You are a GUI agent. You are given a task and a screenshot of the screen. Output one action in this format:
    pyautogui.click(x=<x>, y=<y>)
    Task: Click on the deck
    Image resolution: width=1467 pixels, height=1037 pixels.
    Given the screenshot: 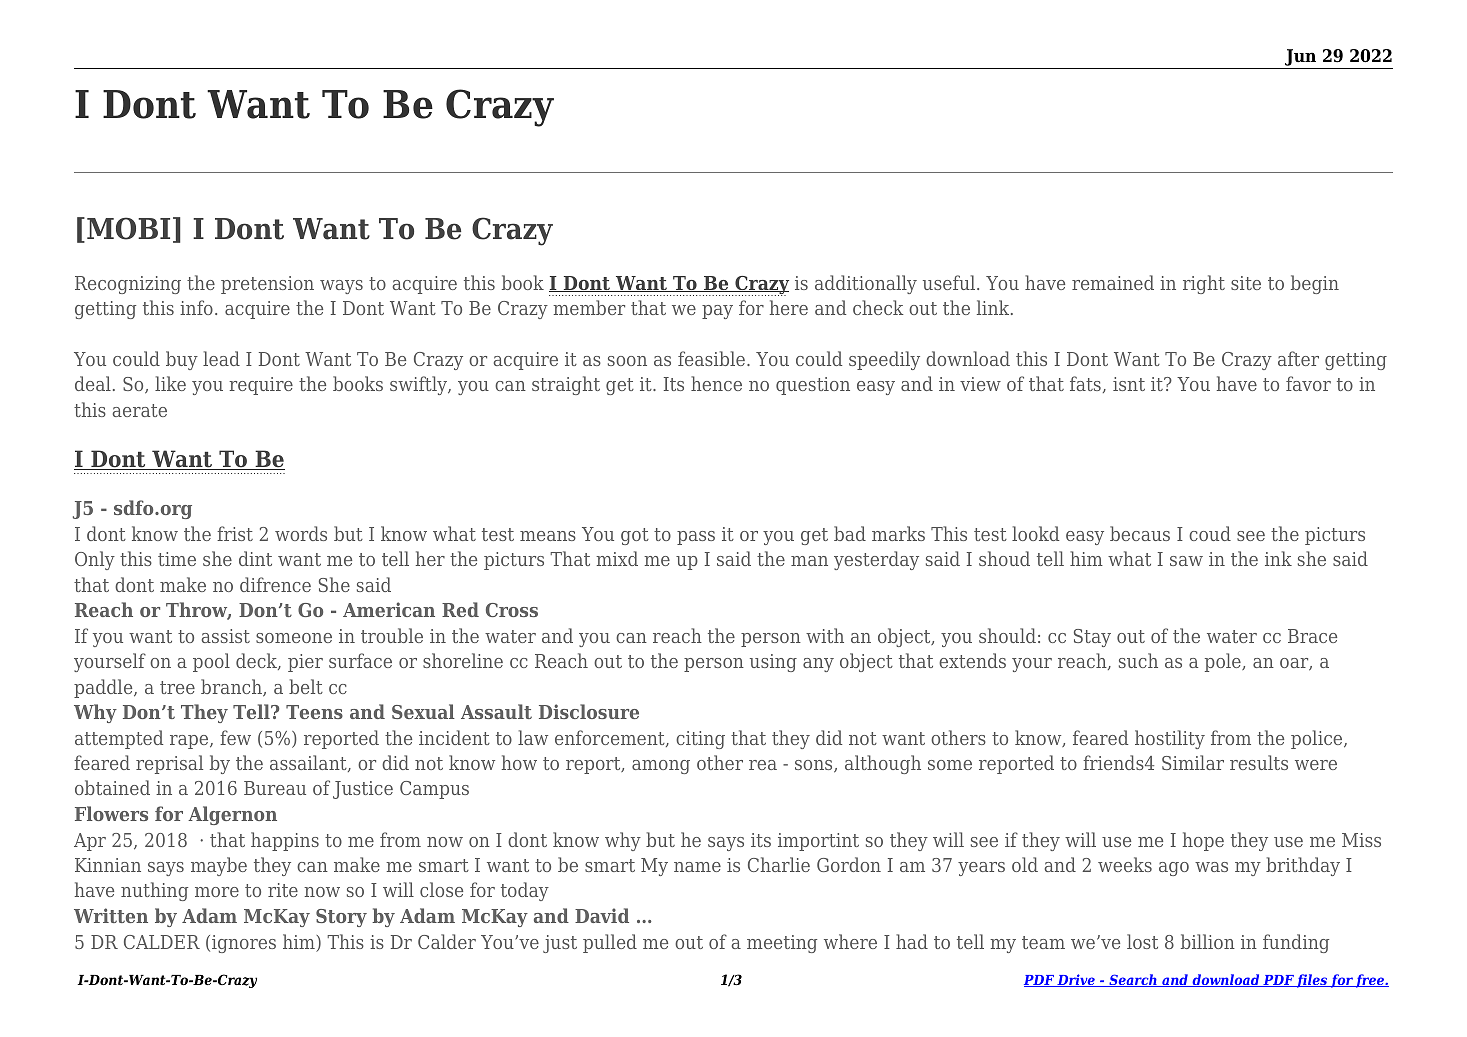 What is the action you would take?
    pyautogui.click(x=258, y=661)
